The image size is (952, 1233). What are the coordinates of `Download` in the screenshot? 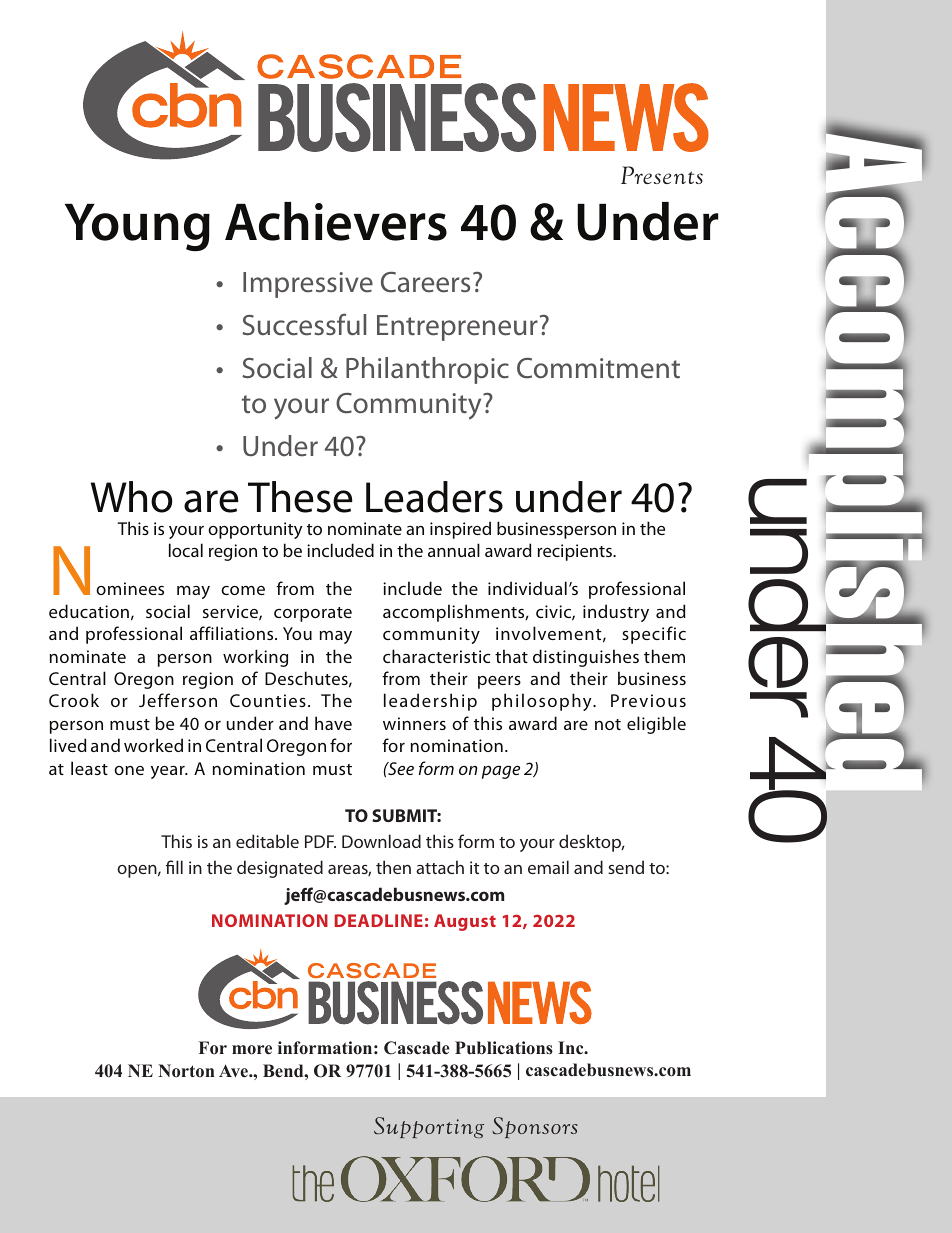 It's located at (381, 841).
